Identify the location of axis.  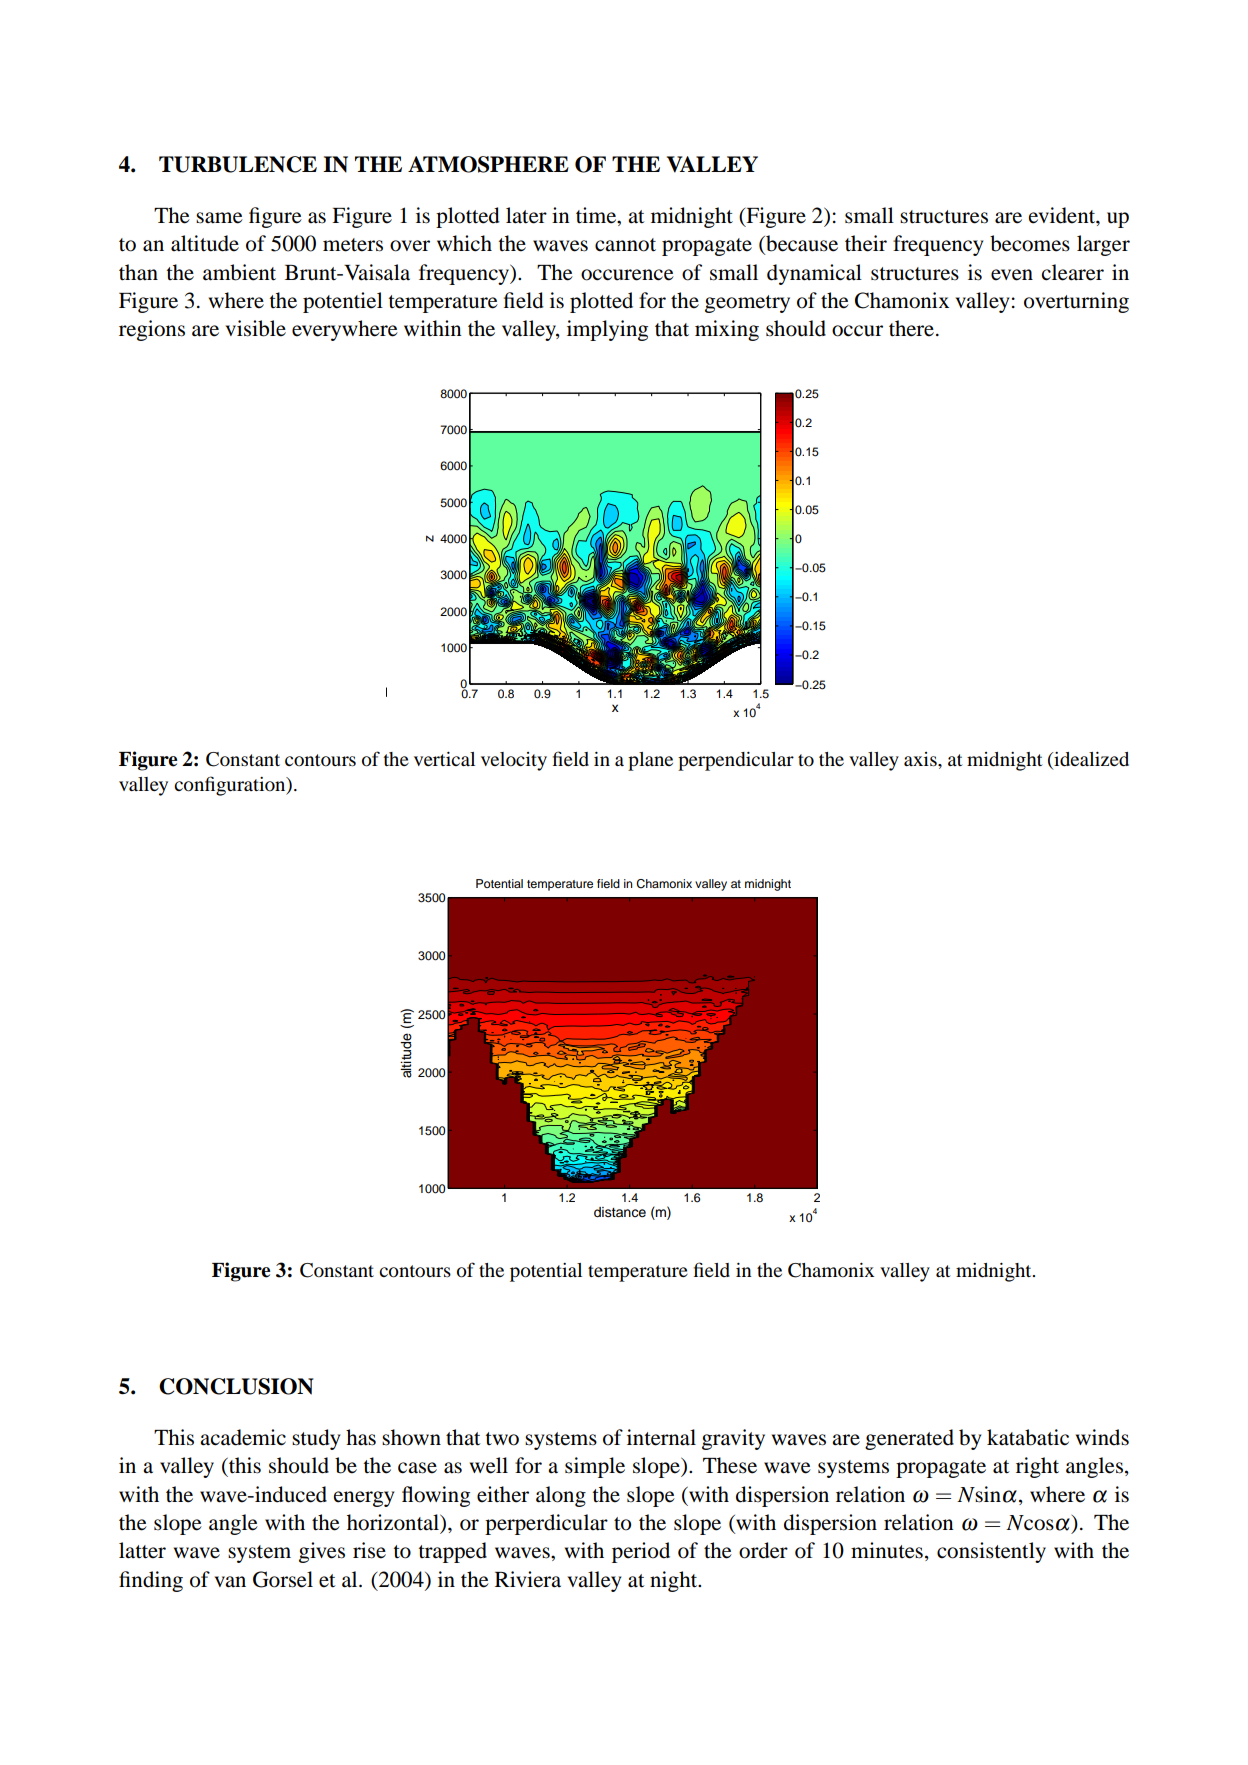
(921, 759).
